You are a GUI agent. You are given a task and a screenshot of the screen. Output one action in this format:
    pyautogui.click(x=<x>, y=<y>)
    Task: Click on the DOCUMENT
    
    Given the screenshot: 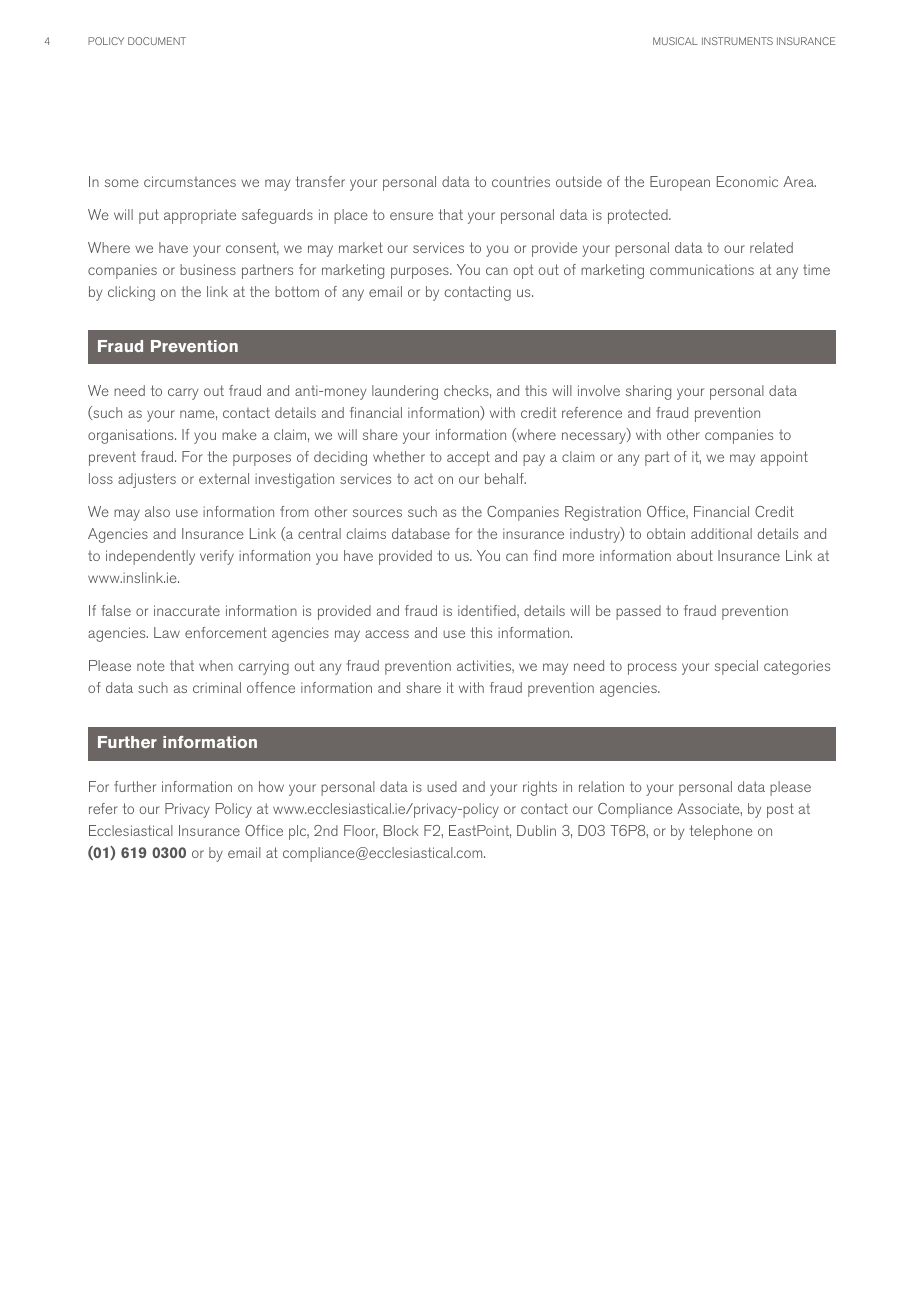 What is the action you would take?
    pyautogui.click(x=157, y=41)
